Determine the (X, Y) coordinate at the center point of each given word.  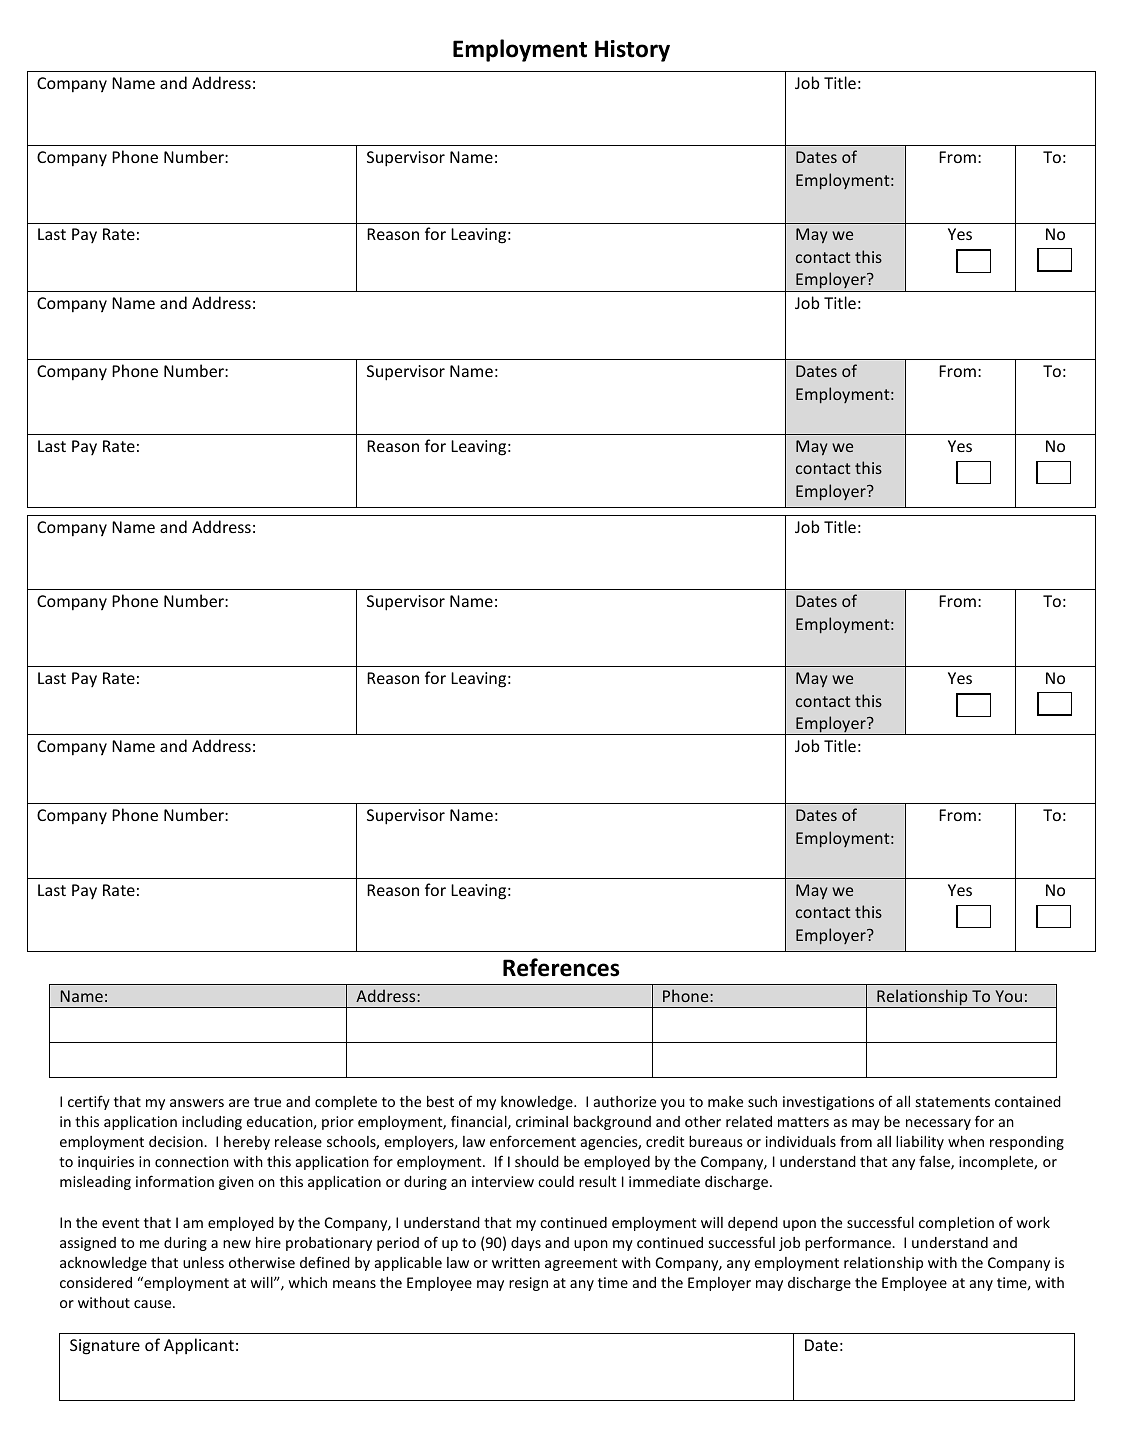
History (632, 51)
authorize (625, 1101)
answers (197, 1103)
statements (953, 1102)
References (561, 967)
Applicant (199, 1346)
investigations (828, 1103)
